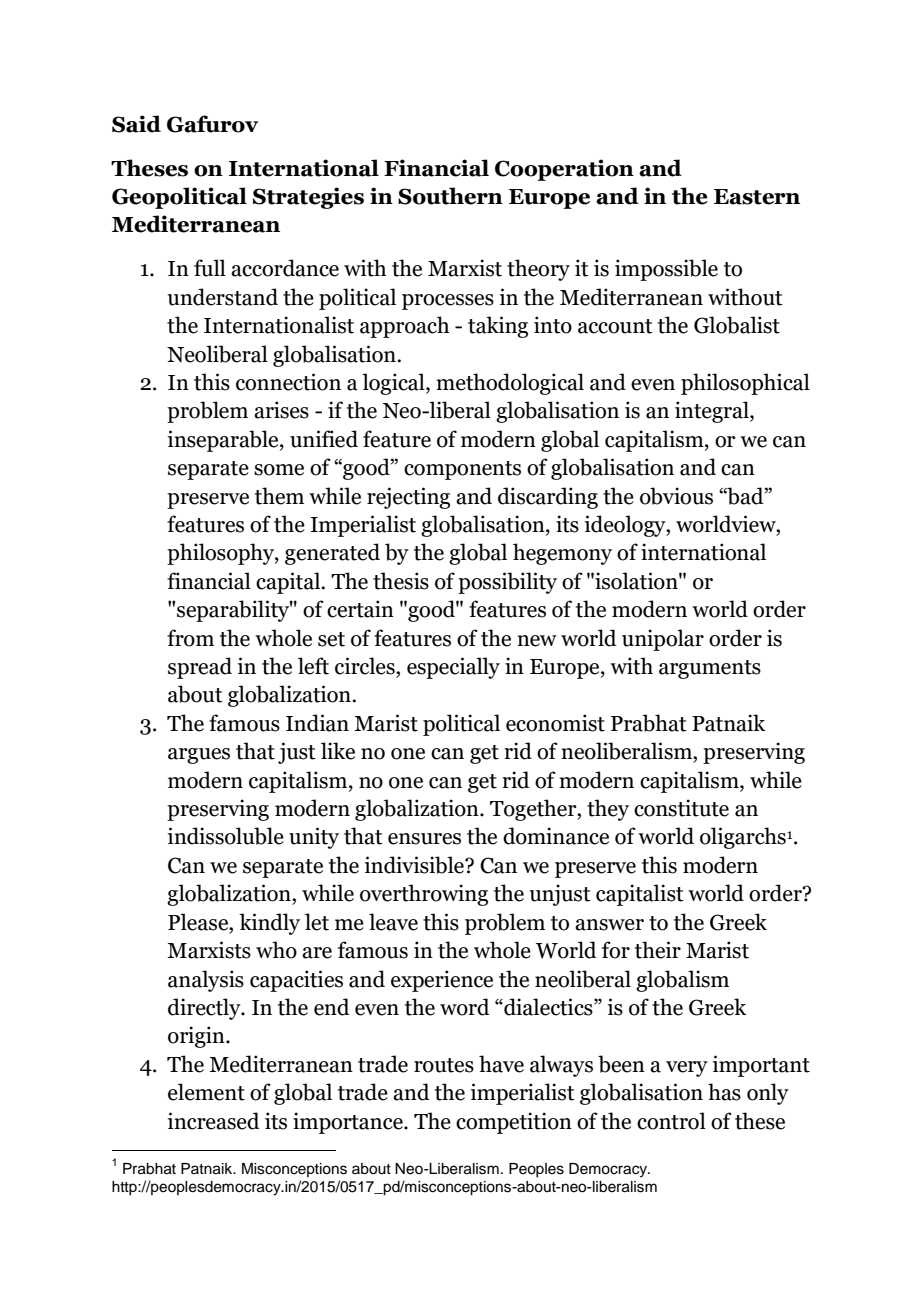  What do you see at coordinates (450, 196) in the screenshot?
I see `Southern` at bounding box center [450, 196].
